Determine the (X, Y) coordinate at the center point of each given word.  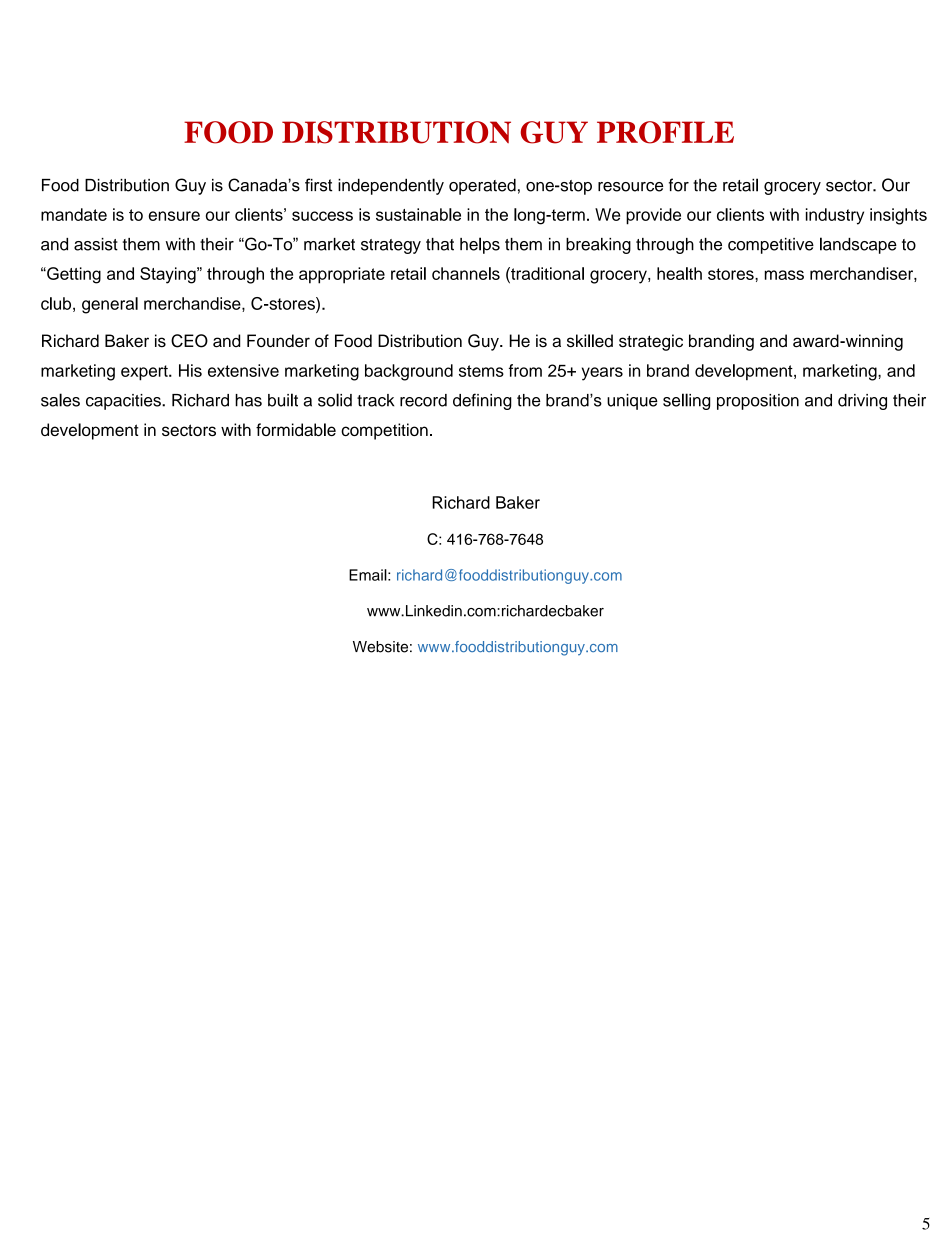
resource (630, 187)
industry (835, 216)
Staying (169, 275)
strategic (651, 342)
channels (466, 273)
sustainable (418, 214)
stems (481, 371)
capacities (124, 402)
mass (784, 275)
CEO (189, 341)
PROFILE (665, 132)
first (318, 185)
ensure (174, 216)
